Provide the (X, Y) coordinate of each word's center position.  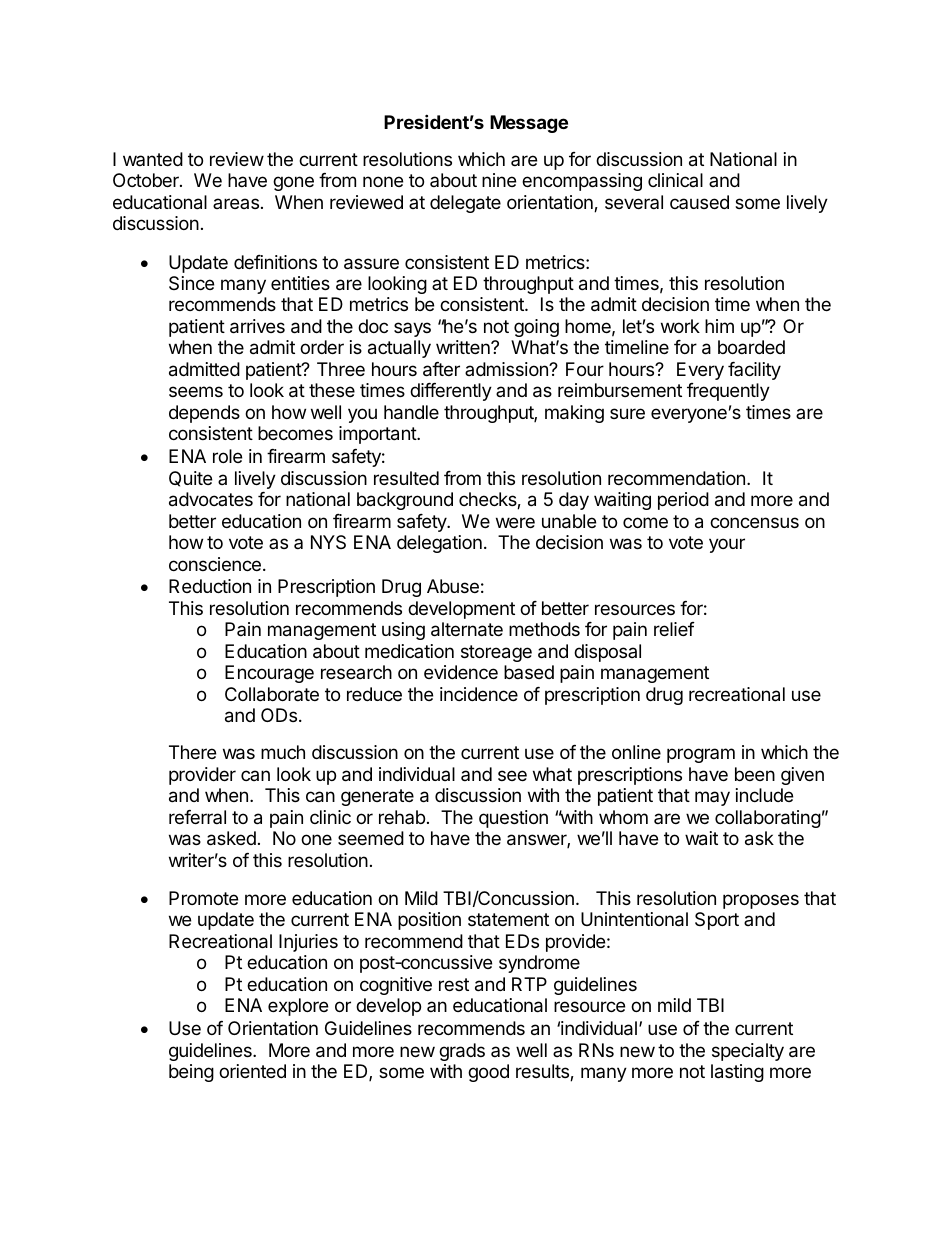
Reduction (210, 586)
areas (236, 203)
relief (674, 629)
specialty (748, 1052)
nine (499, 180)
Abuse (453, 586)
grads (462, 1052)
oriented (252, 1071)
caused (699, 202)
